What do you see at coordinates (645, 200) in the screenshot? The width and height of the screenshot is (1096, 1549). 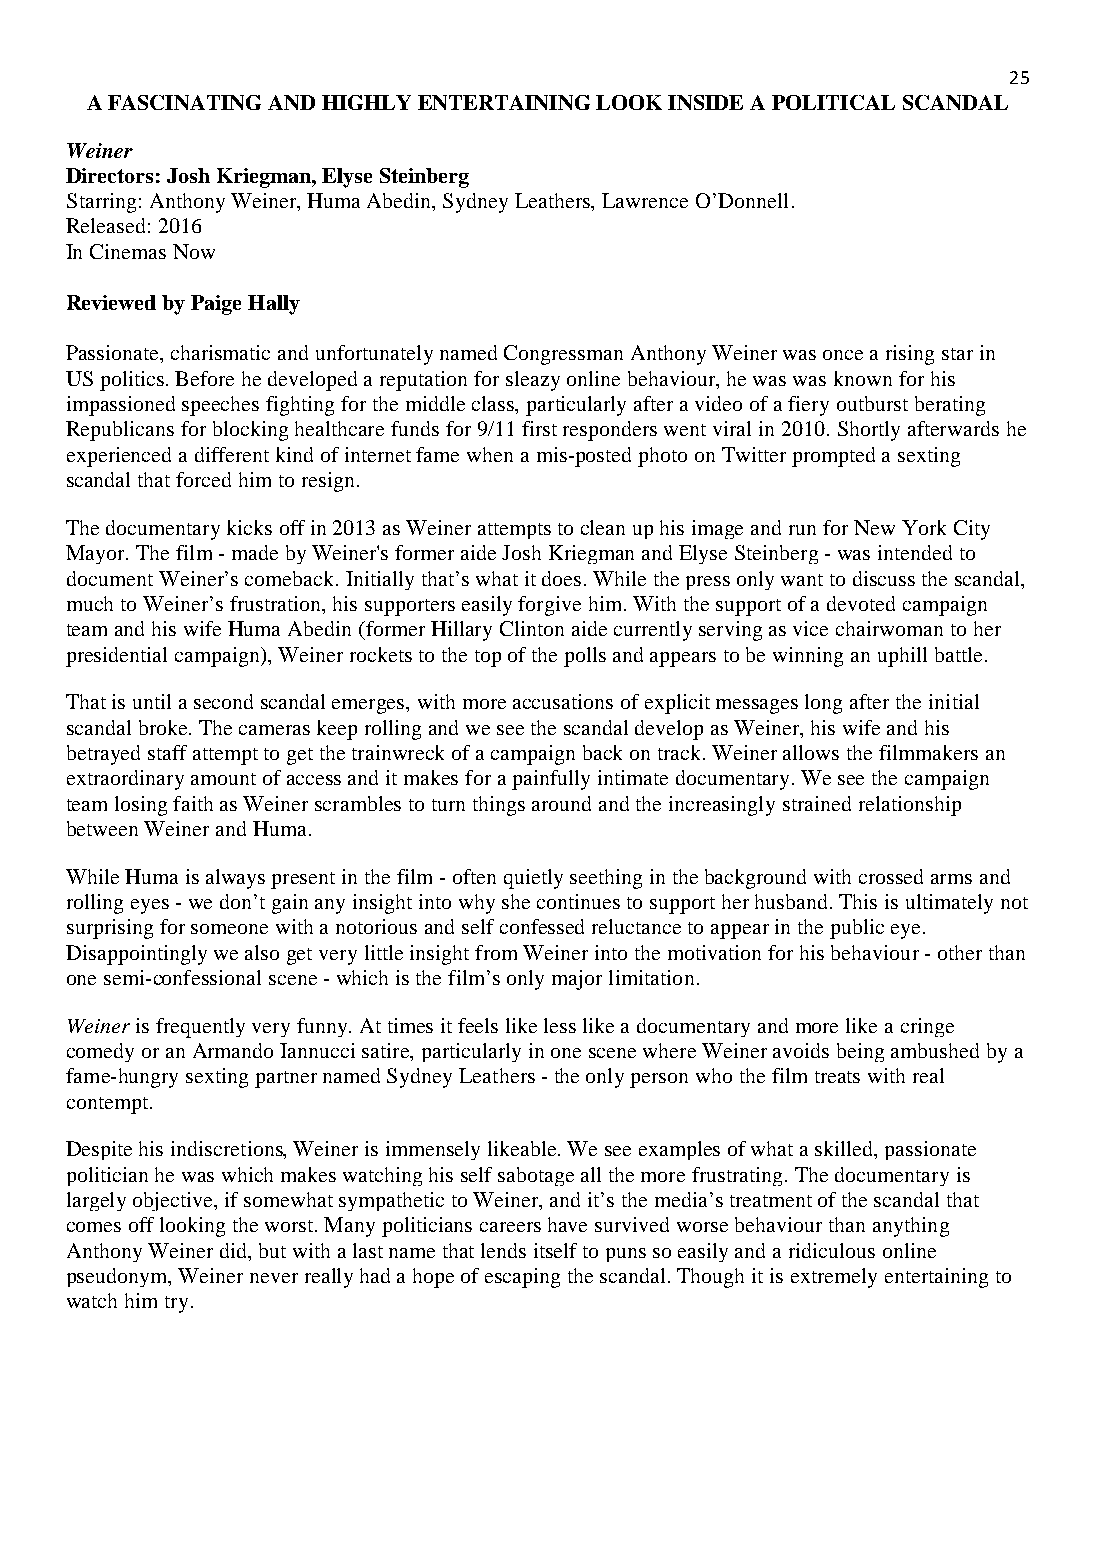 I see `Lawrence` at bounding box center [645, 200].
